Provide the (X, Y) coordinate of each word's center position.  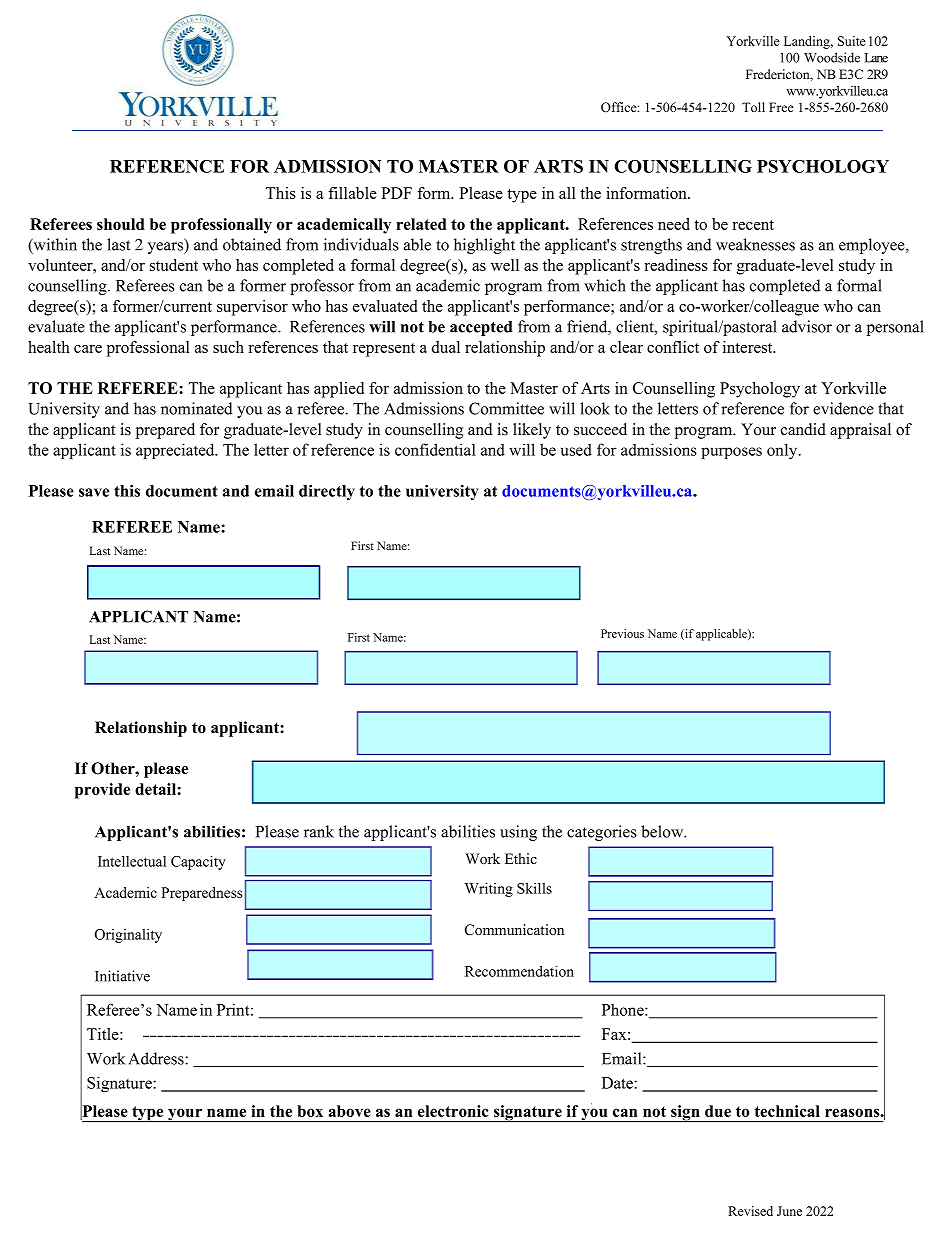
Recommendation (519, 971)
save (94, 492)
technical (787, 1111)
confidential (435, 449)
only (783, 451)
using (518, 833)
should (121, 224)
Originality (128, 935)
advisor (807, 326)
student (174, 265)
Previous (622, 633)
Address (157, 1058)
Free (781, 107)
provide (102, 791)
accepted (481, 328)
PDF (396, 193)
